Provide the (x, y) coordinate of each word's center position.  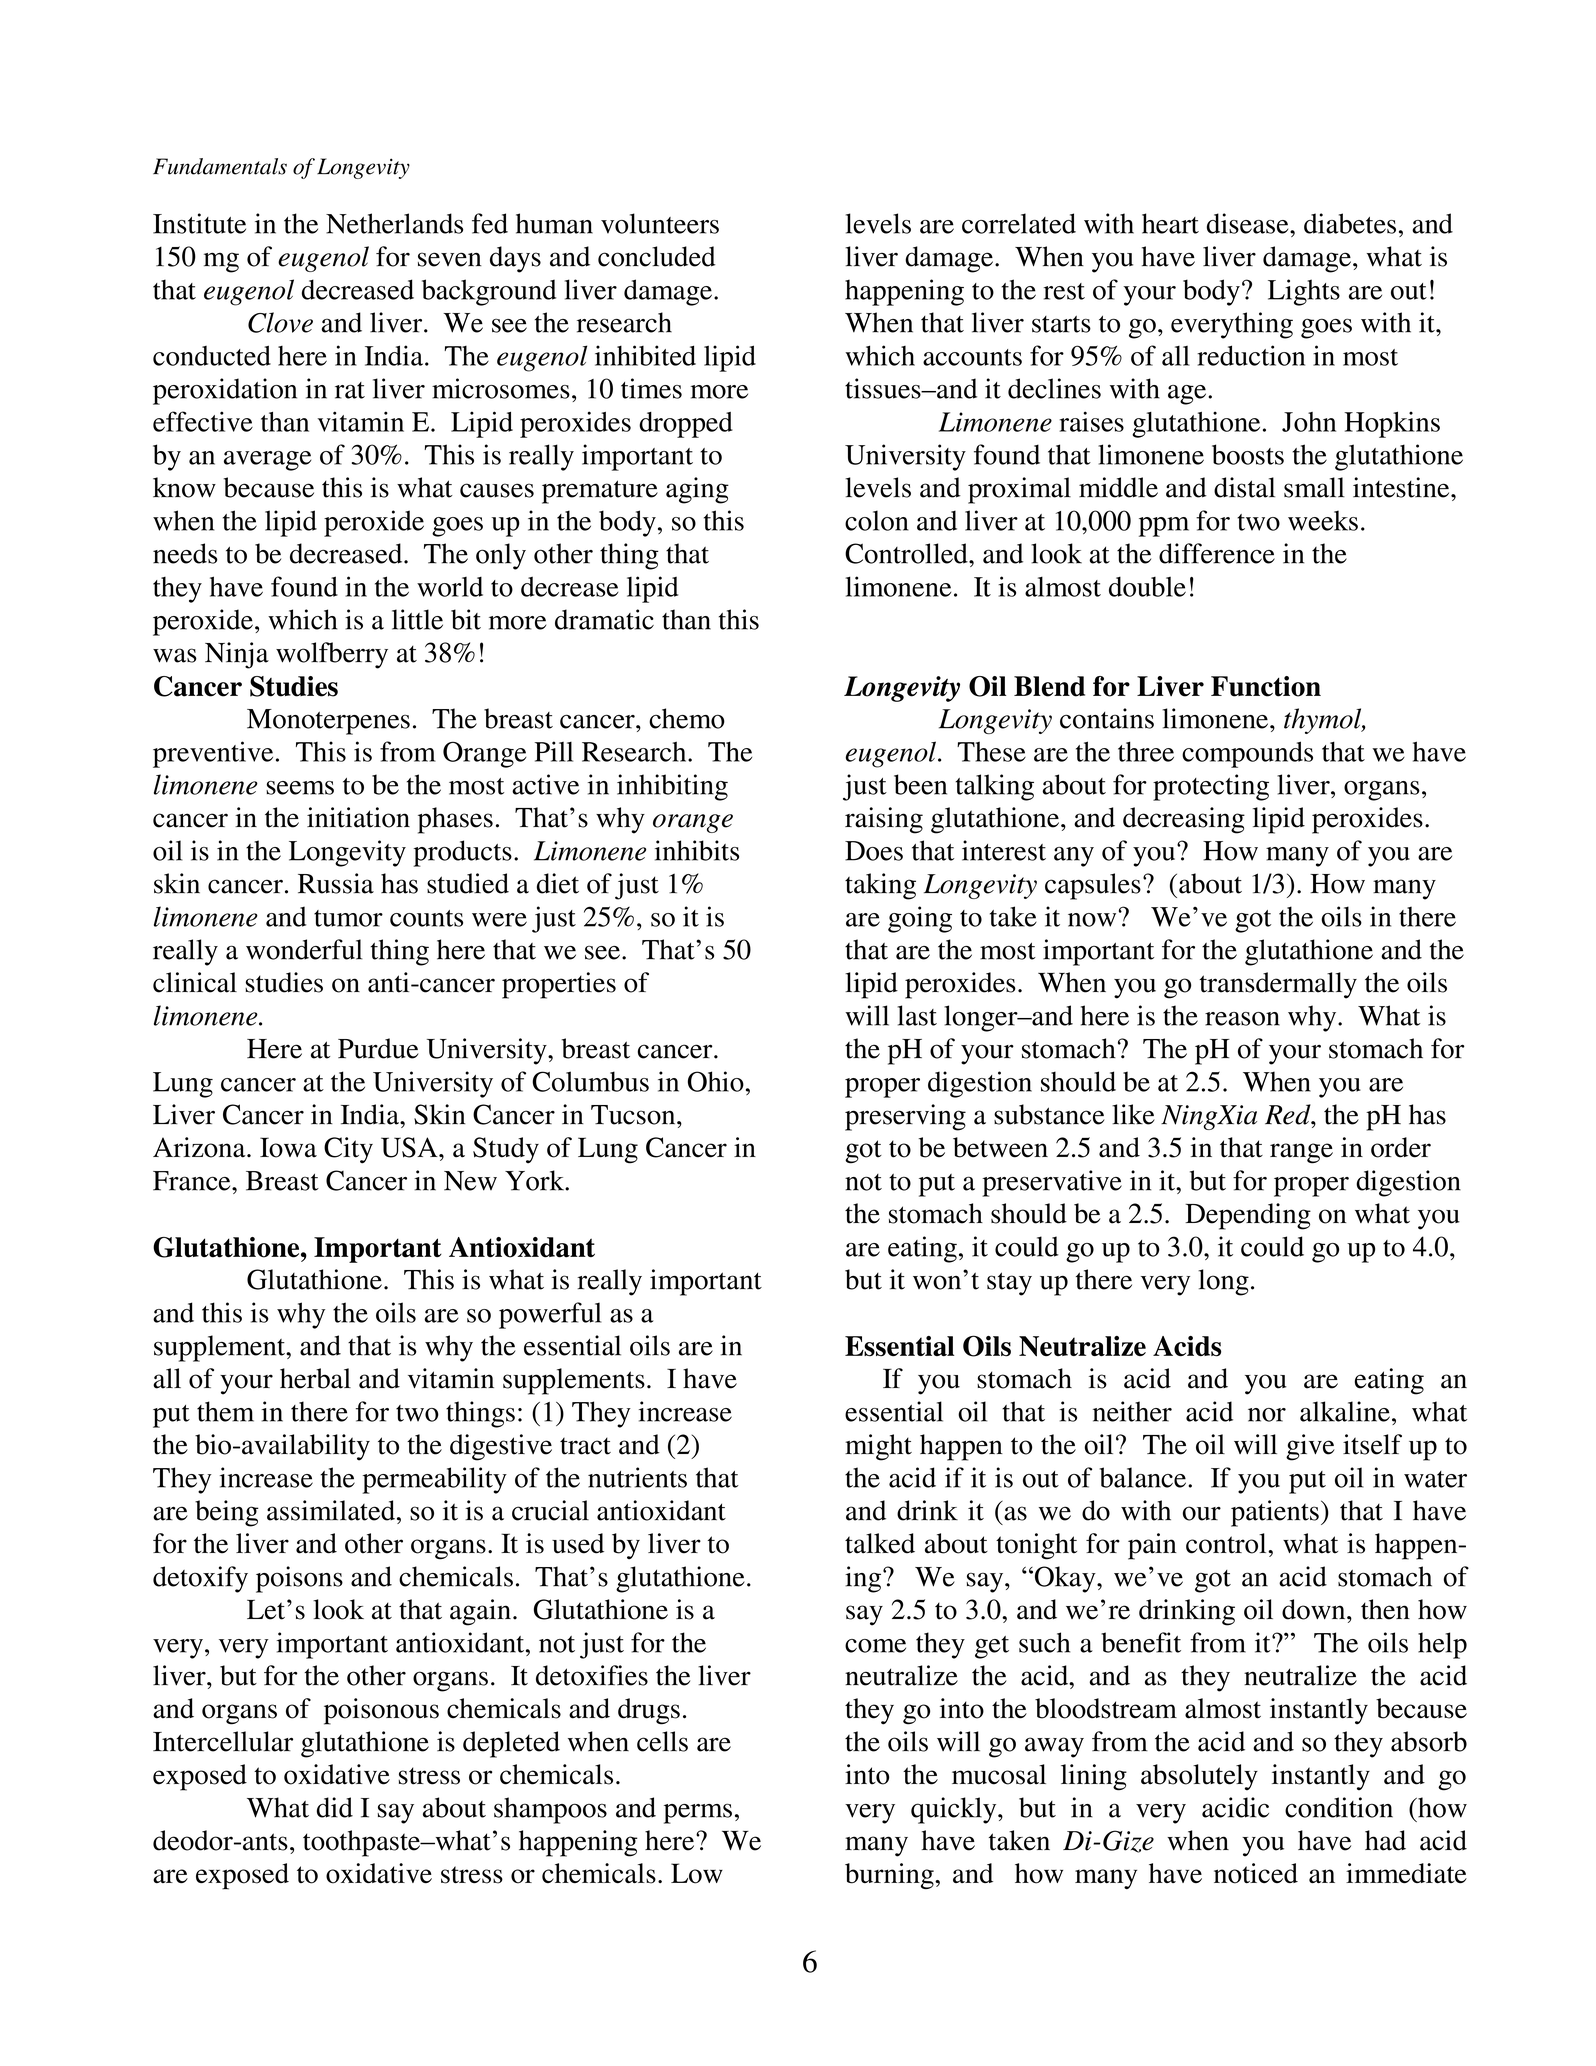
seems (300, 788)
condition (1339, 1807)
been (920, 784)
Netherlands (394, 223)
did (335, 1807)
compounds (1247, 754)
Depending (1248, 1216)
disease (1249, 223)
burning (890, 1876)
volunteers (660, 223)
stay (1009, 1284)
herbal (315, 1378)
